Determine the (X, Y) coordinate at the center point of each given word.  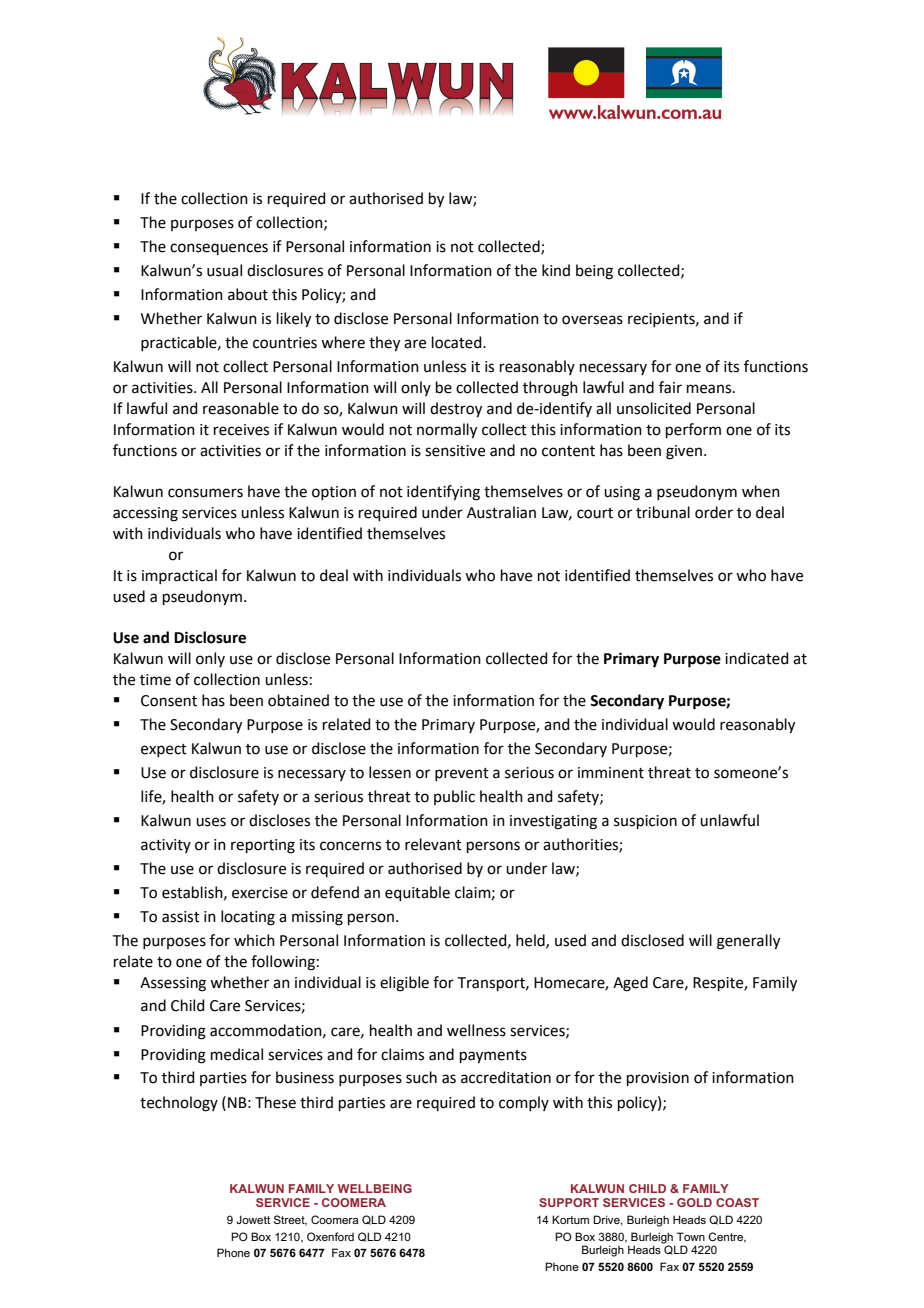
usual (224, 270)
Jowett (253, 1219)
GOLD (694, 1202)
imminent (611, 773)
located (458, 342)
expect (164, 750)
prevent (462, 774)
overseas (592, 320)
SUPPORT (569, 1202)
